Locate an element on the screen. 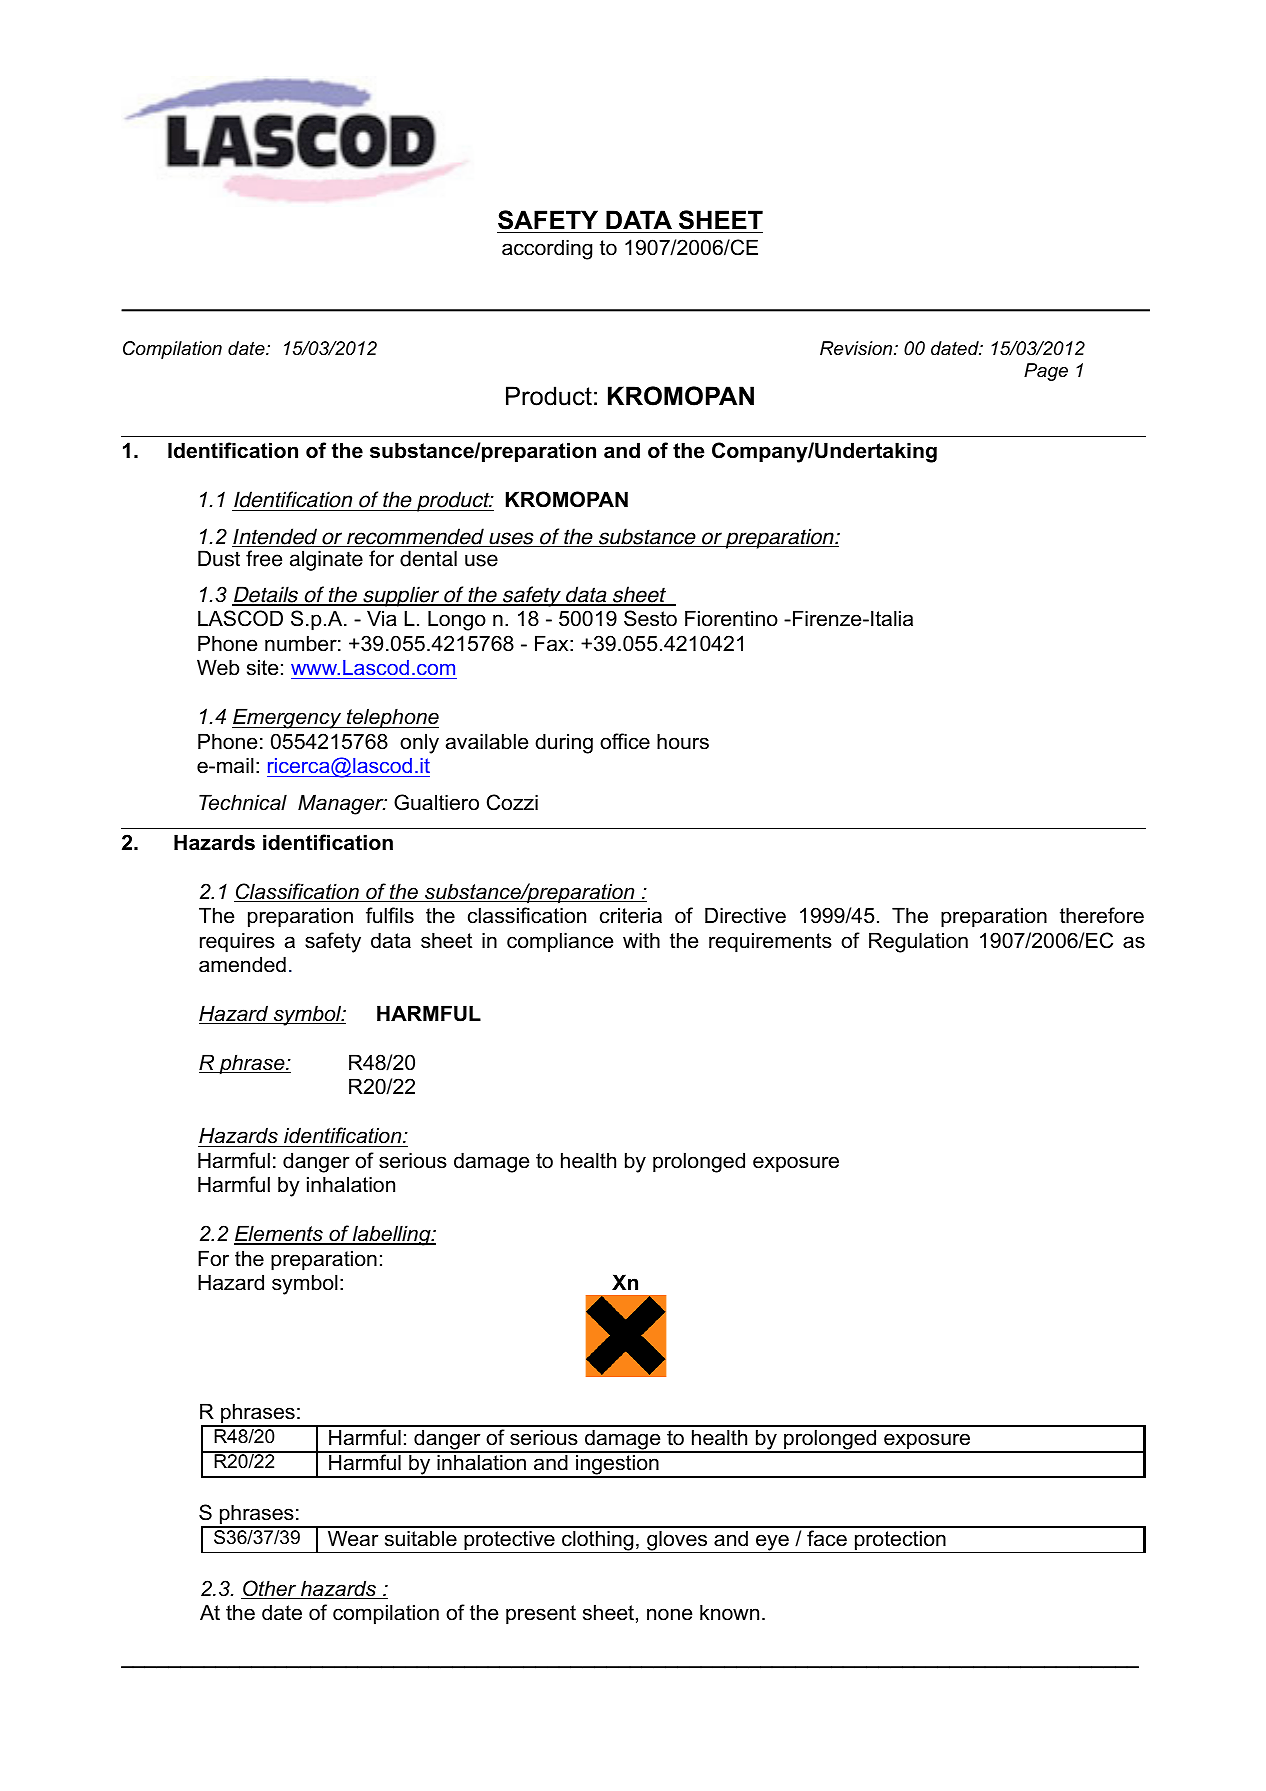 The image size is (1266, 1791). Wear is located at coordinates (353, 1538).
